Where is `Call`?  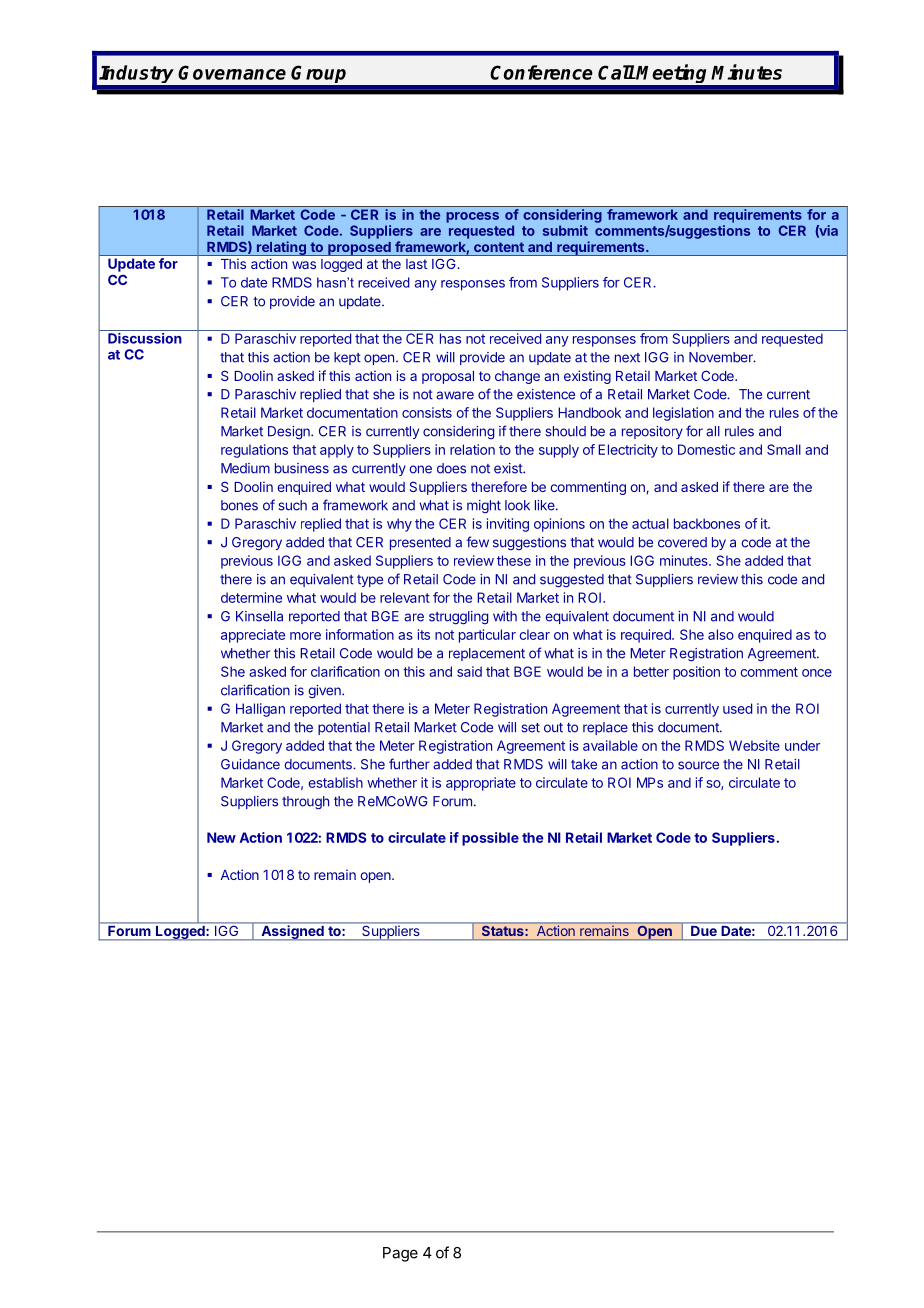
Call is located at coordinates (616, 72).
